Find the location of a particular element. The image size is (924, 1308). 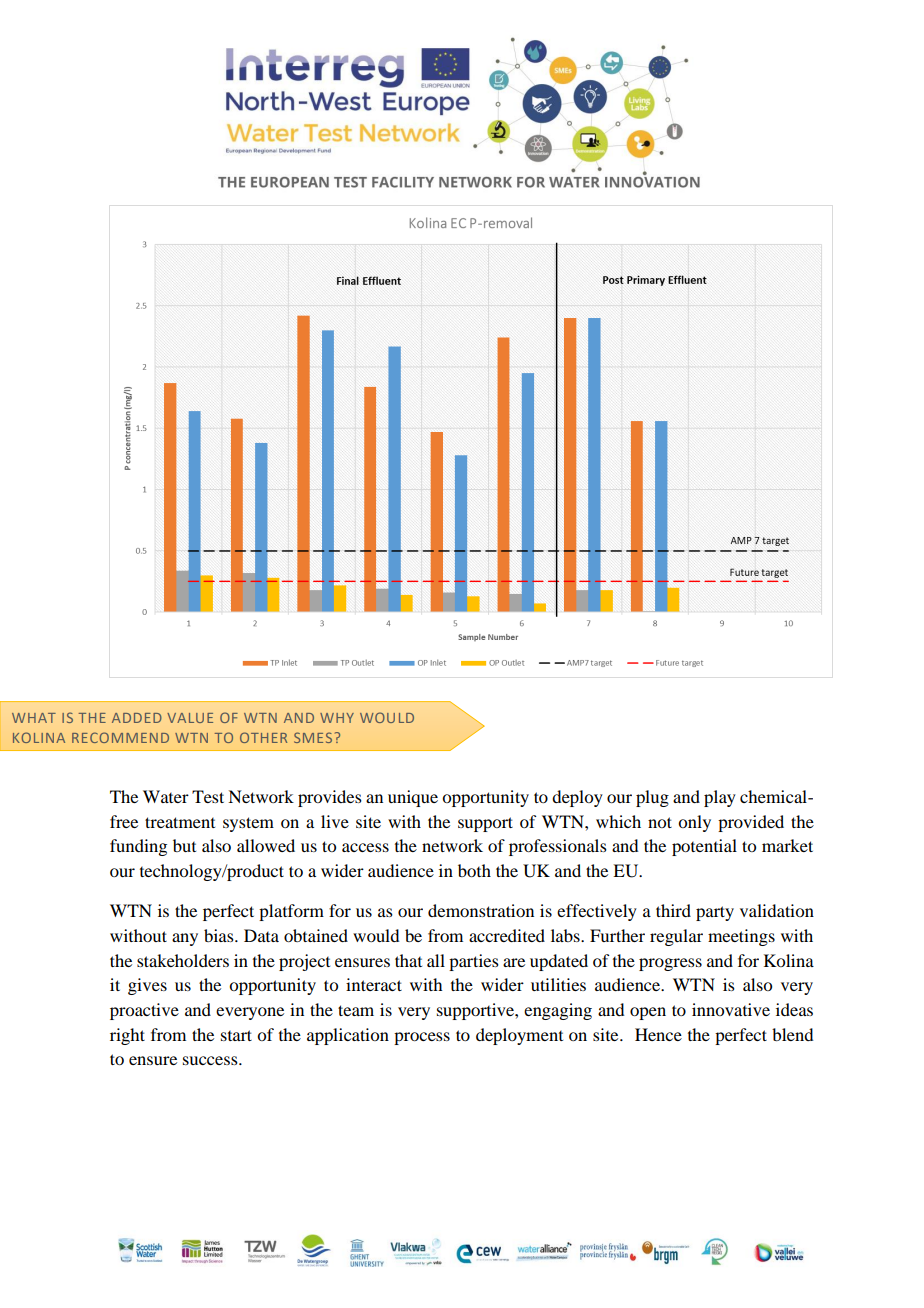

RECOMMEND is located at coordinates (120, 737).
